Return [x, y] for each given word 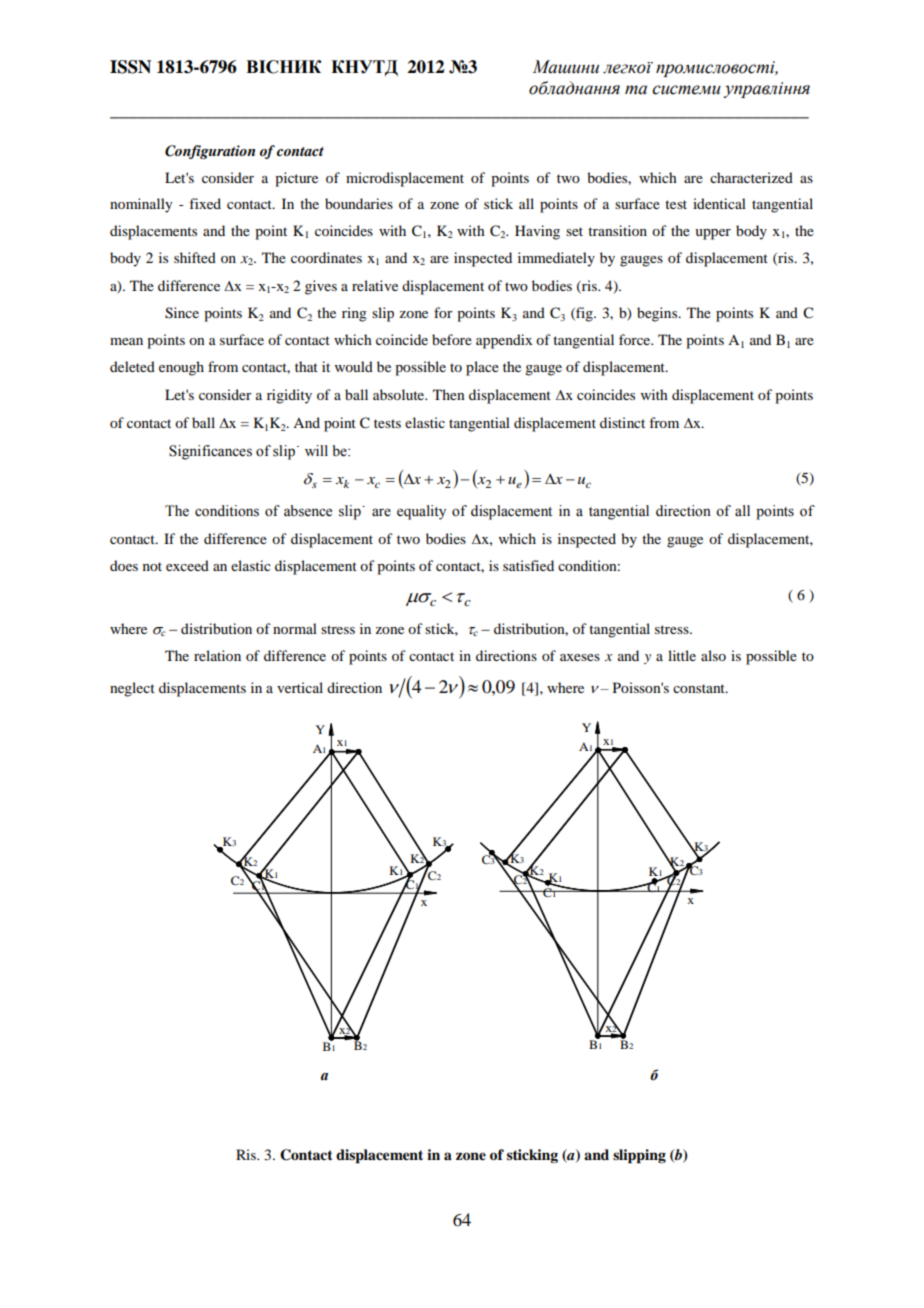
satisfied [528, 565]
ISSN [130, 67]
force [636, 339]
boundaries [359, 203]
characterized [751, 177]
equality [421, 512]
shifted [195, 257]
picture [296, 179]
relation [217, 655]
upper [713, 234]
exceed [187, 565]
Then [449, 394]
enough [181, 368]
